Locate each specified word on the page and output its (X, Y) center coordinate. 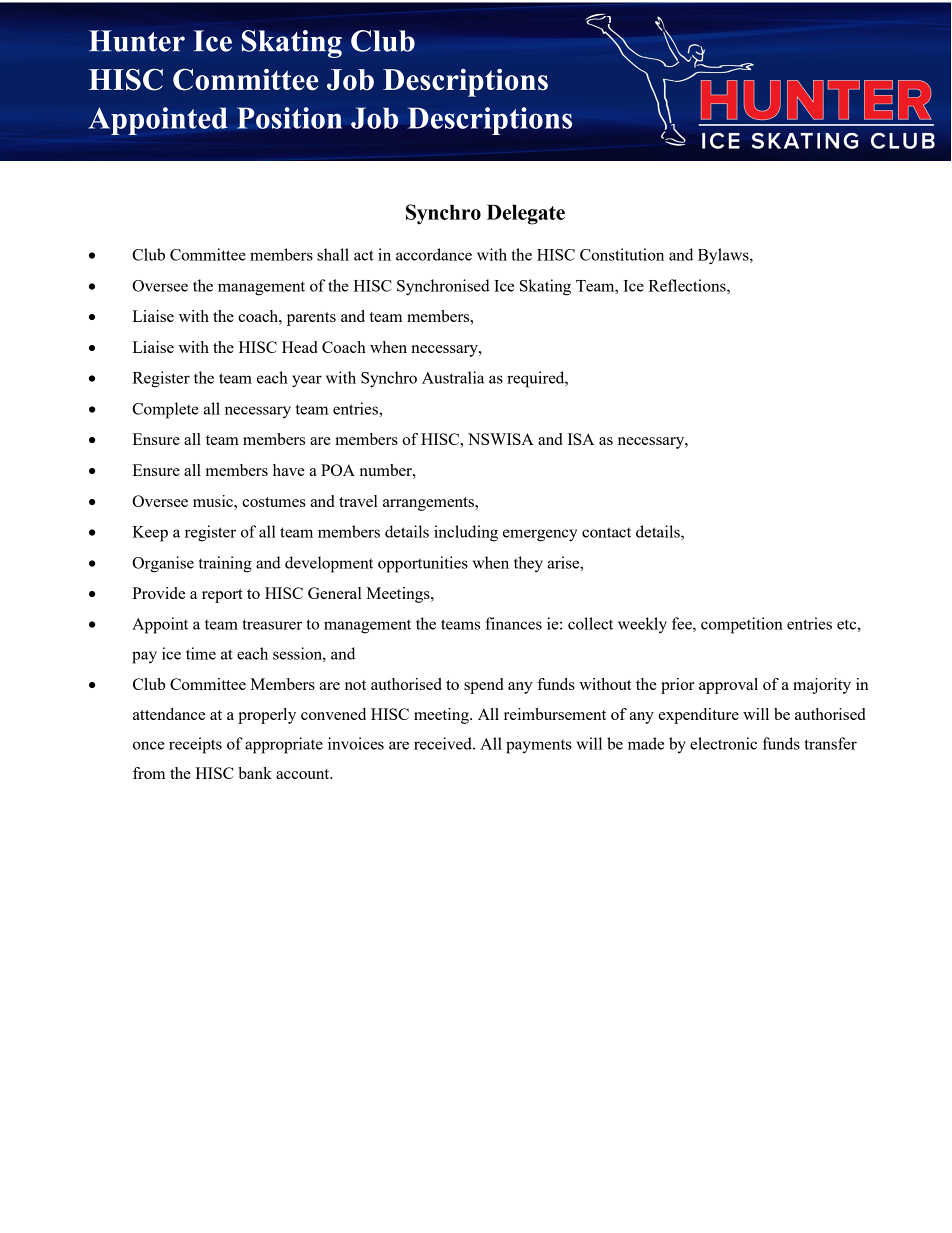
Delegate (526, 214)
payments (539, 747)
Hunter (137, 41)
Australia (453, 377)
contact (606, 532)
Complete (165, 410)
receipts (195, 745)
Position (289, 118)
